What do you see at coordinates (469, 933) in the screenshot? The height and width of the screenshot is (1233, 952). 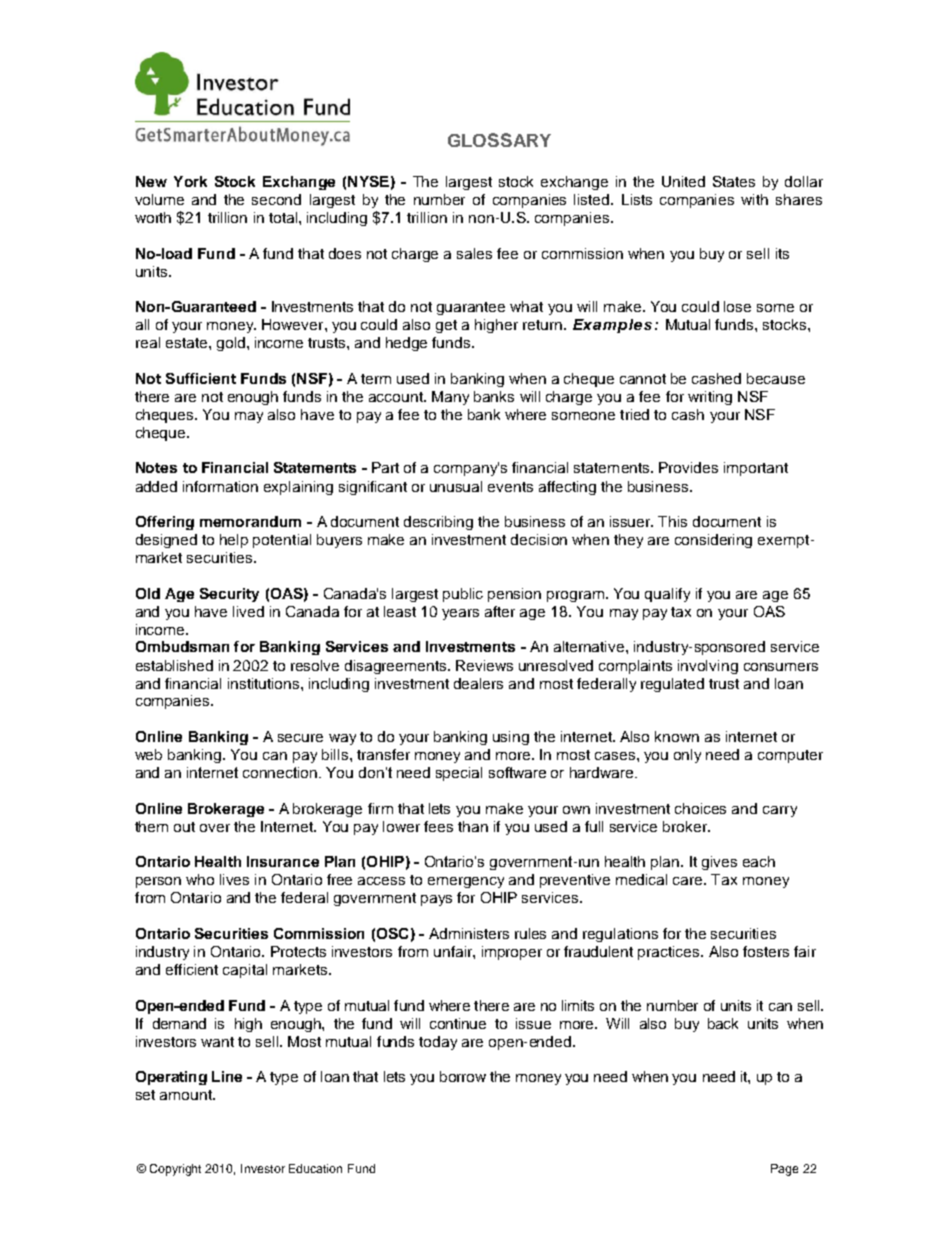 I see `Administers` at bounding box center [469, 933].
